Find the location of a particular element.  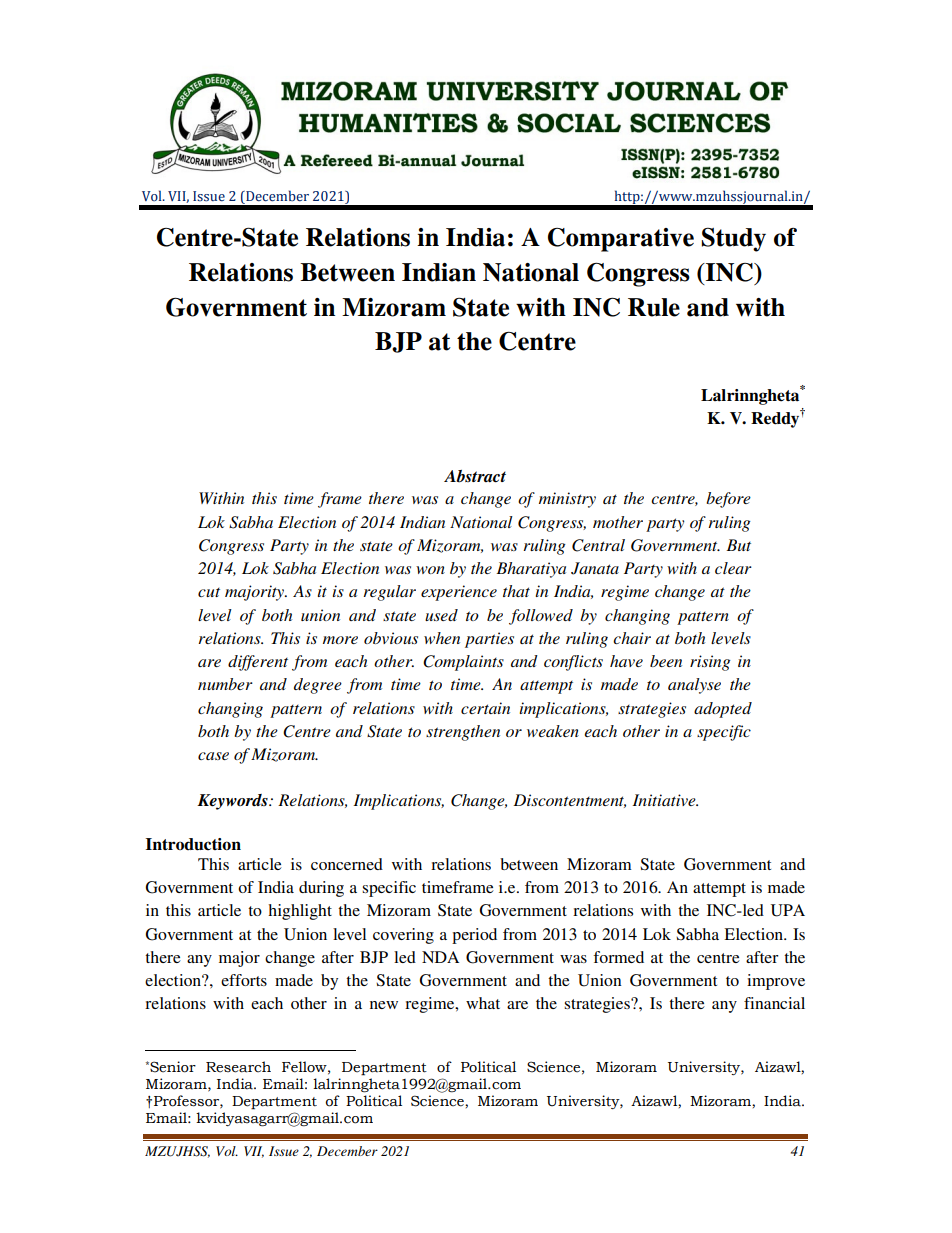

Rule is located at coordinates (654, 307).
